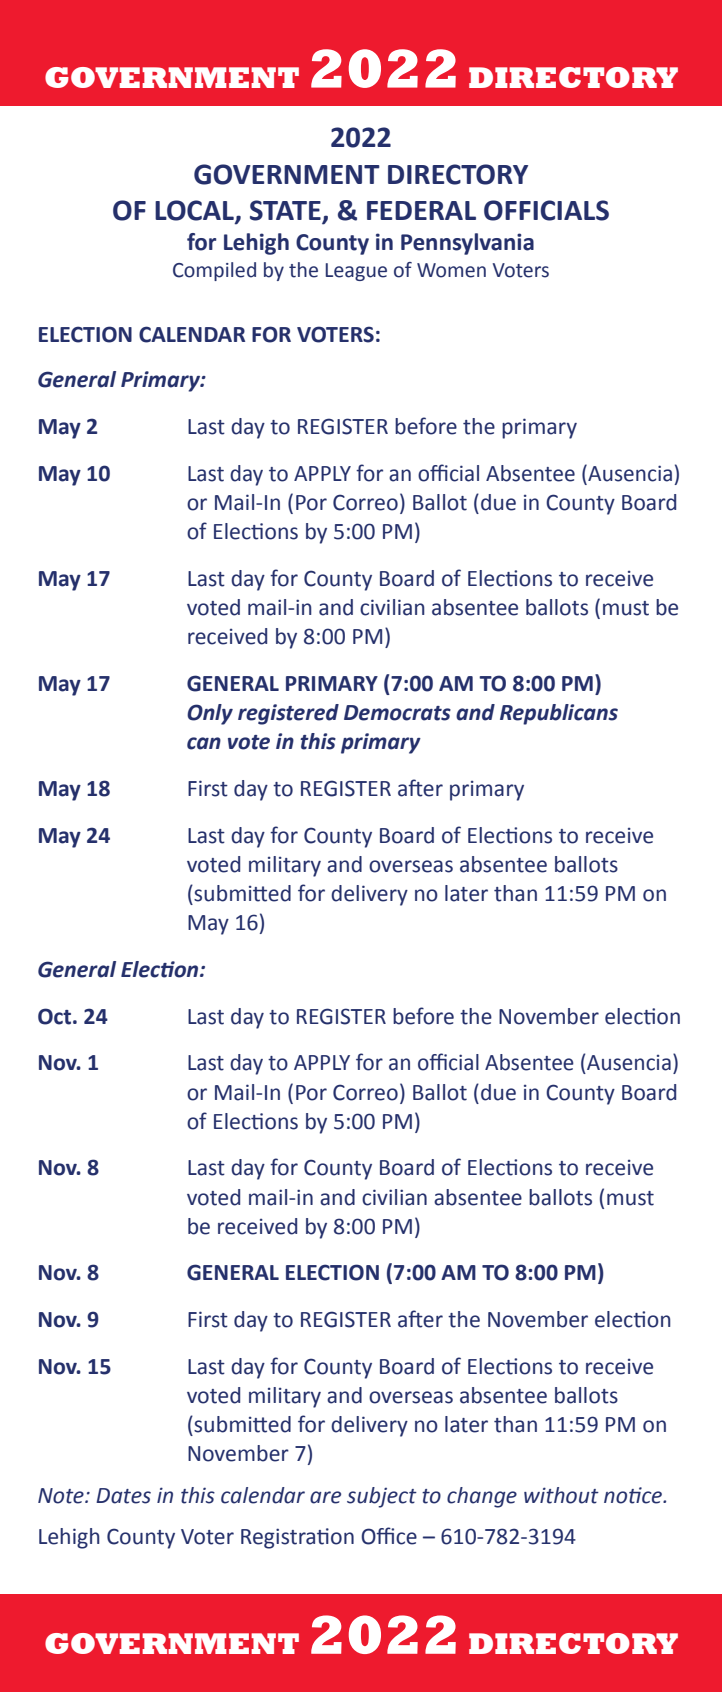  I want to click on Note, so click(62, 1496).
